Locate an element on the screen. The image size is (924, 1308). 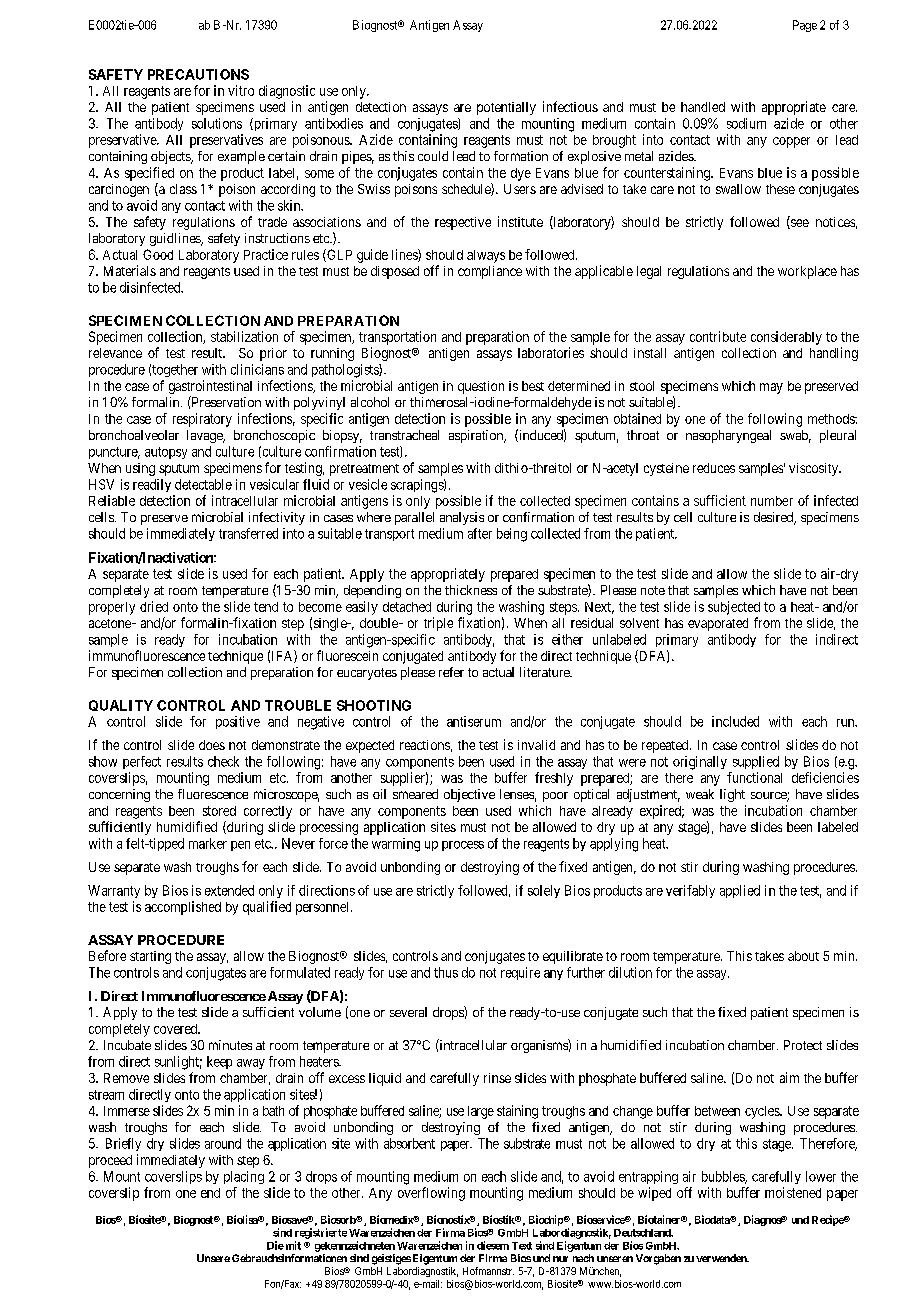
thus is located at coordinates (446, 972).
